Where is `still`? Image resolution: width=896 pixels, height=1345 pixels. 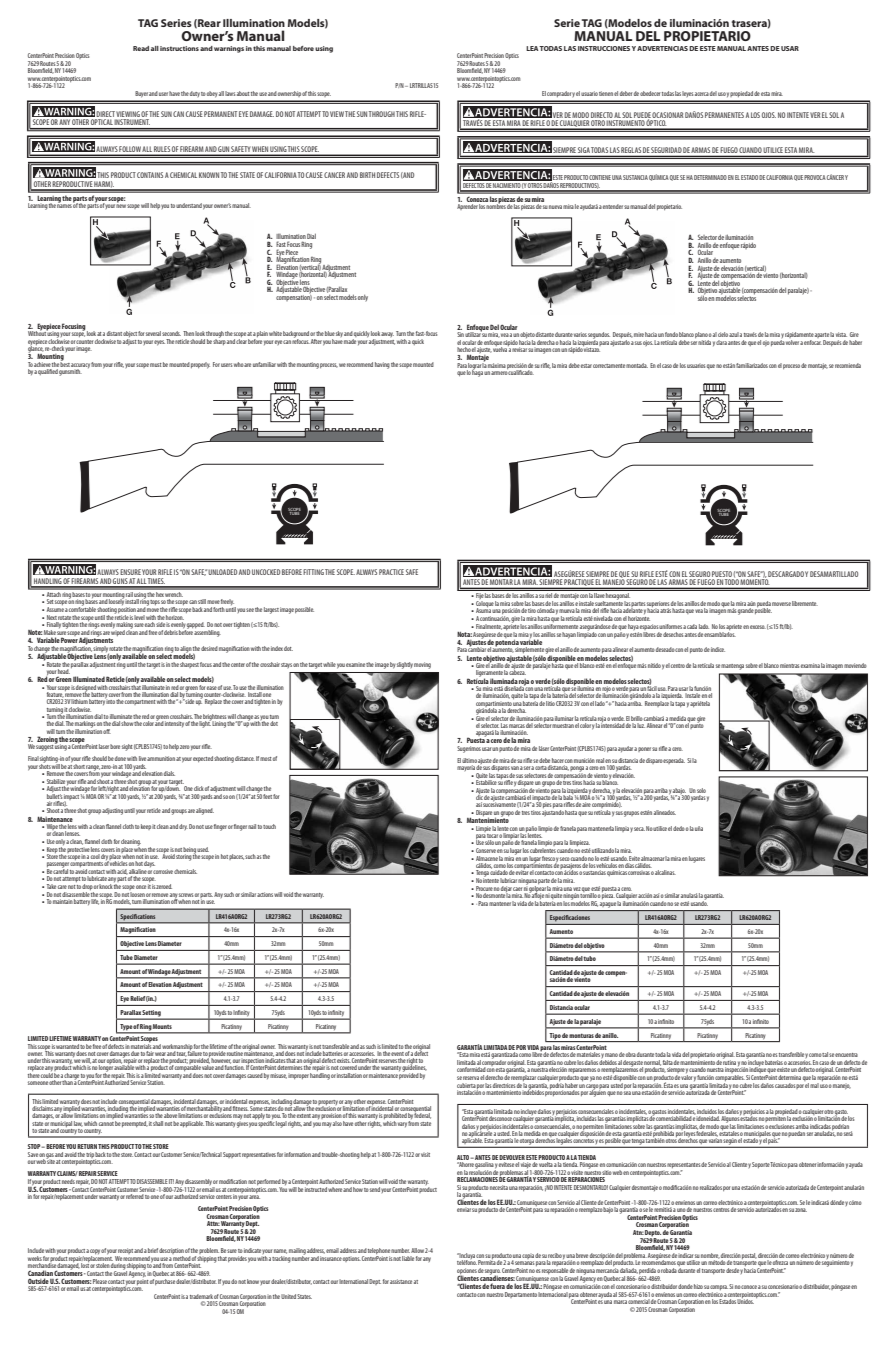 still is located at coordinates (202, 601).
